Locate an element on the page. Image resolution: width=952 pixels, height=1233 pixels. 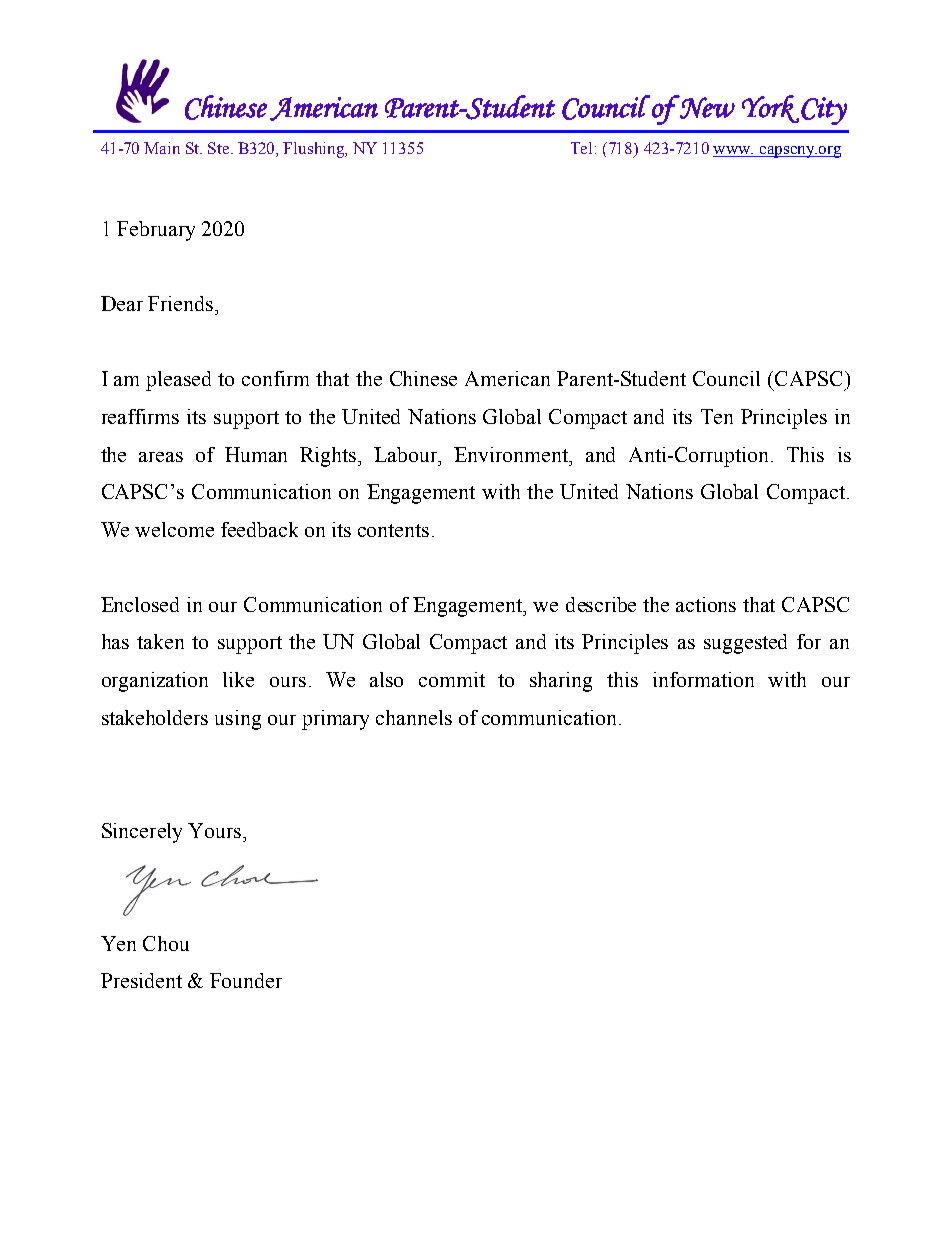
information is located at coordinates (703, 679).
